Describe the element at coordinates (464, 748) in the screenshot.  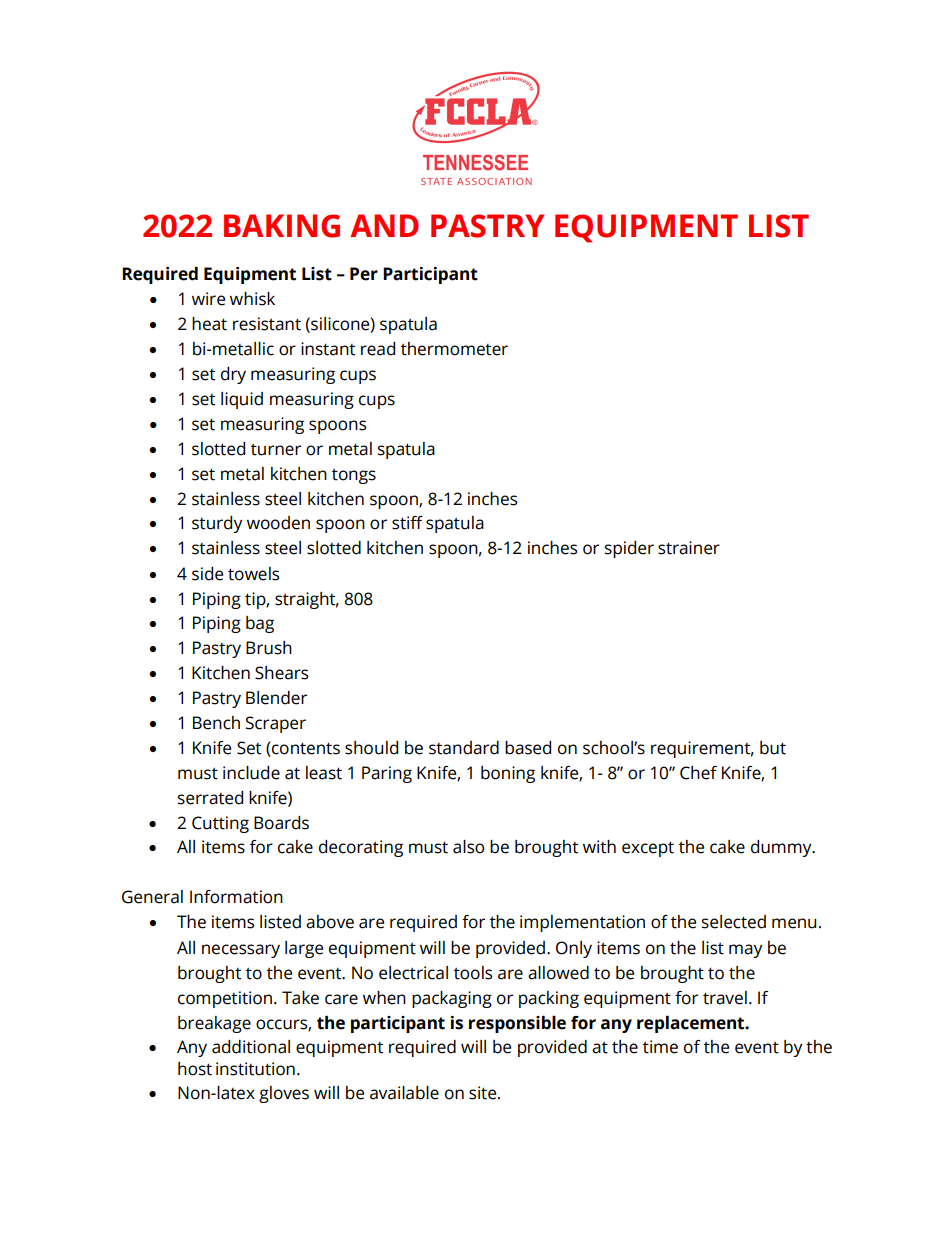
I see `standard` at that location.
